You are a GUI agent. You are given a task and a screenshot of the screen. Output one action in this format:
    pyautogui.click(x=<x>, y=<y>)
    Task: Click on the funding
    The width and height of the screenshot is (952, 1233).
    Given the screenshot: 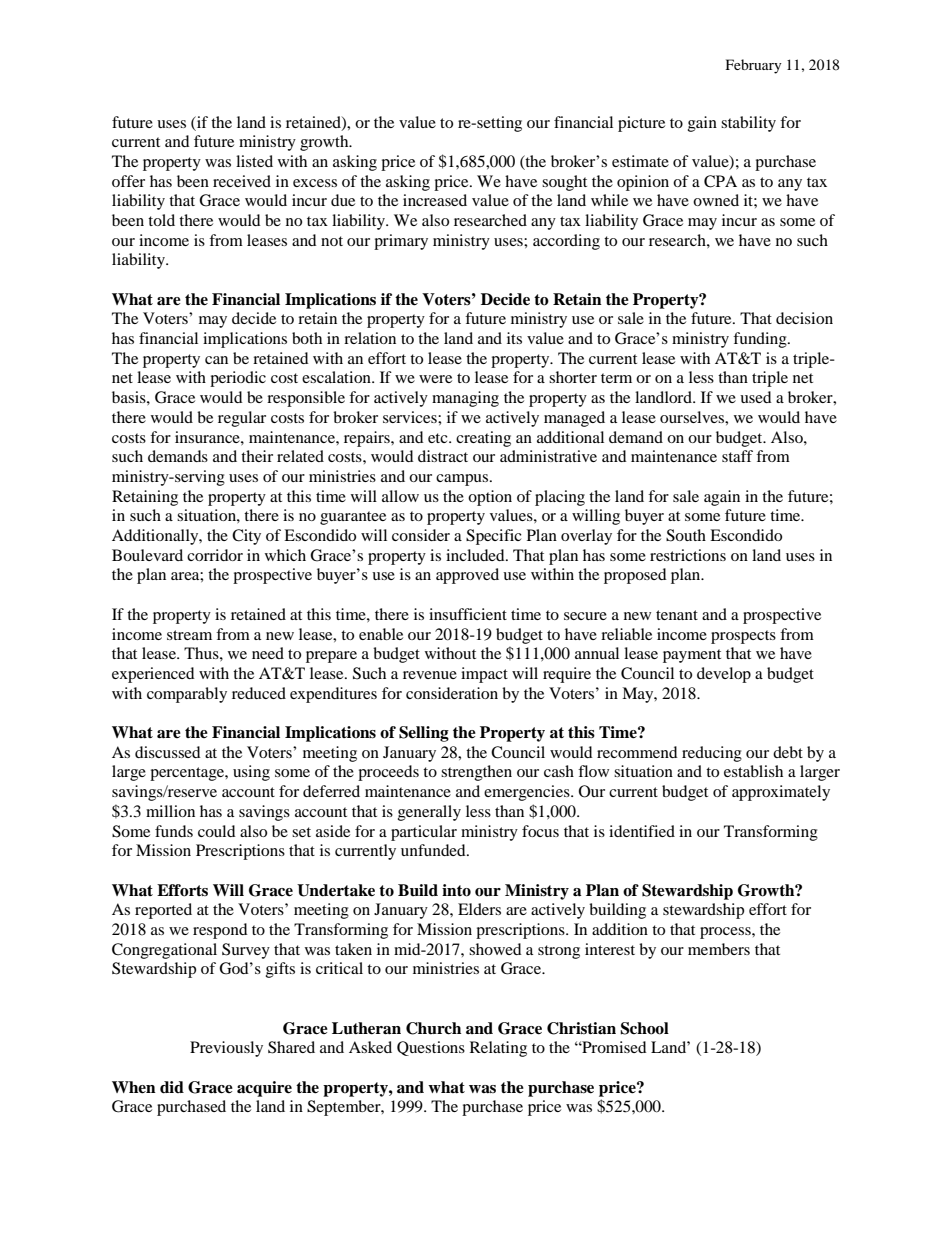 What is the action you would take?
    pyautogui.click(x=761, y=340)
